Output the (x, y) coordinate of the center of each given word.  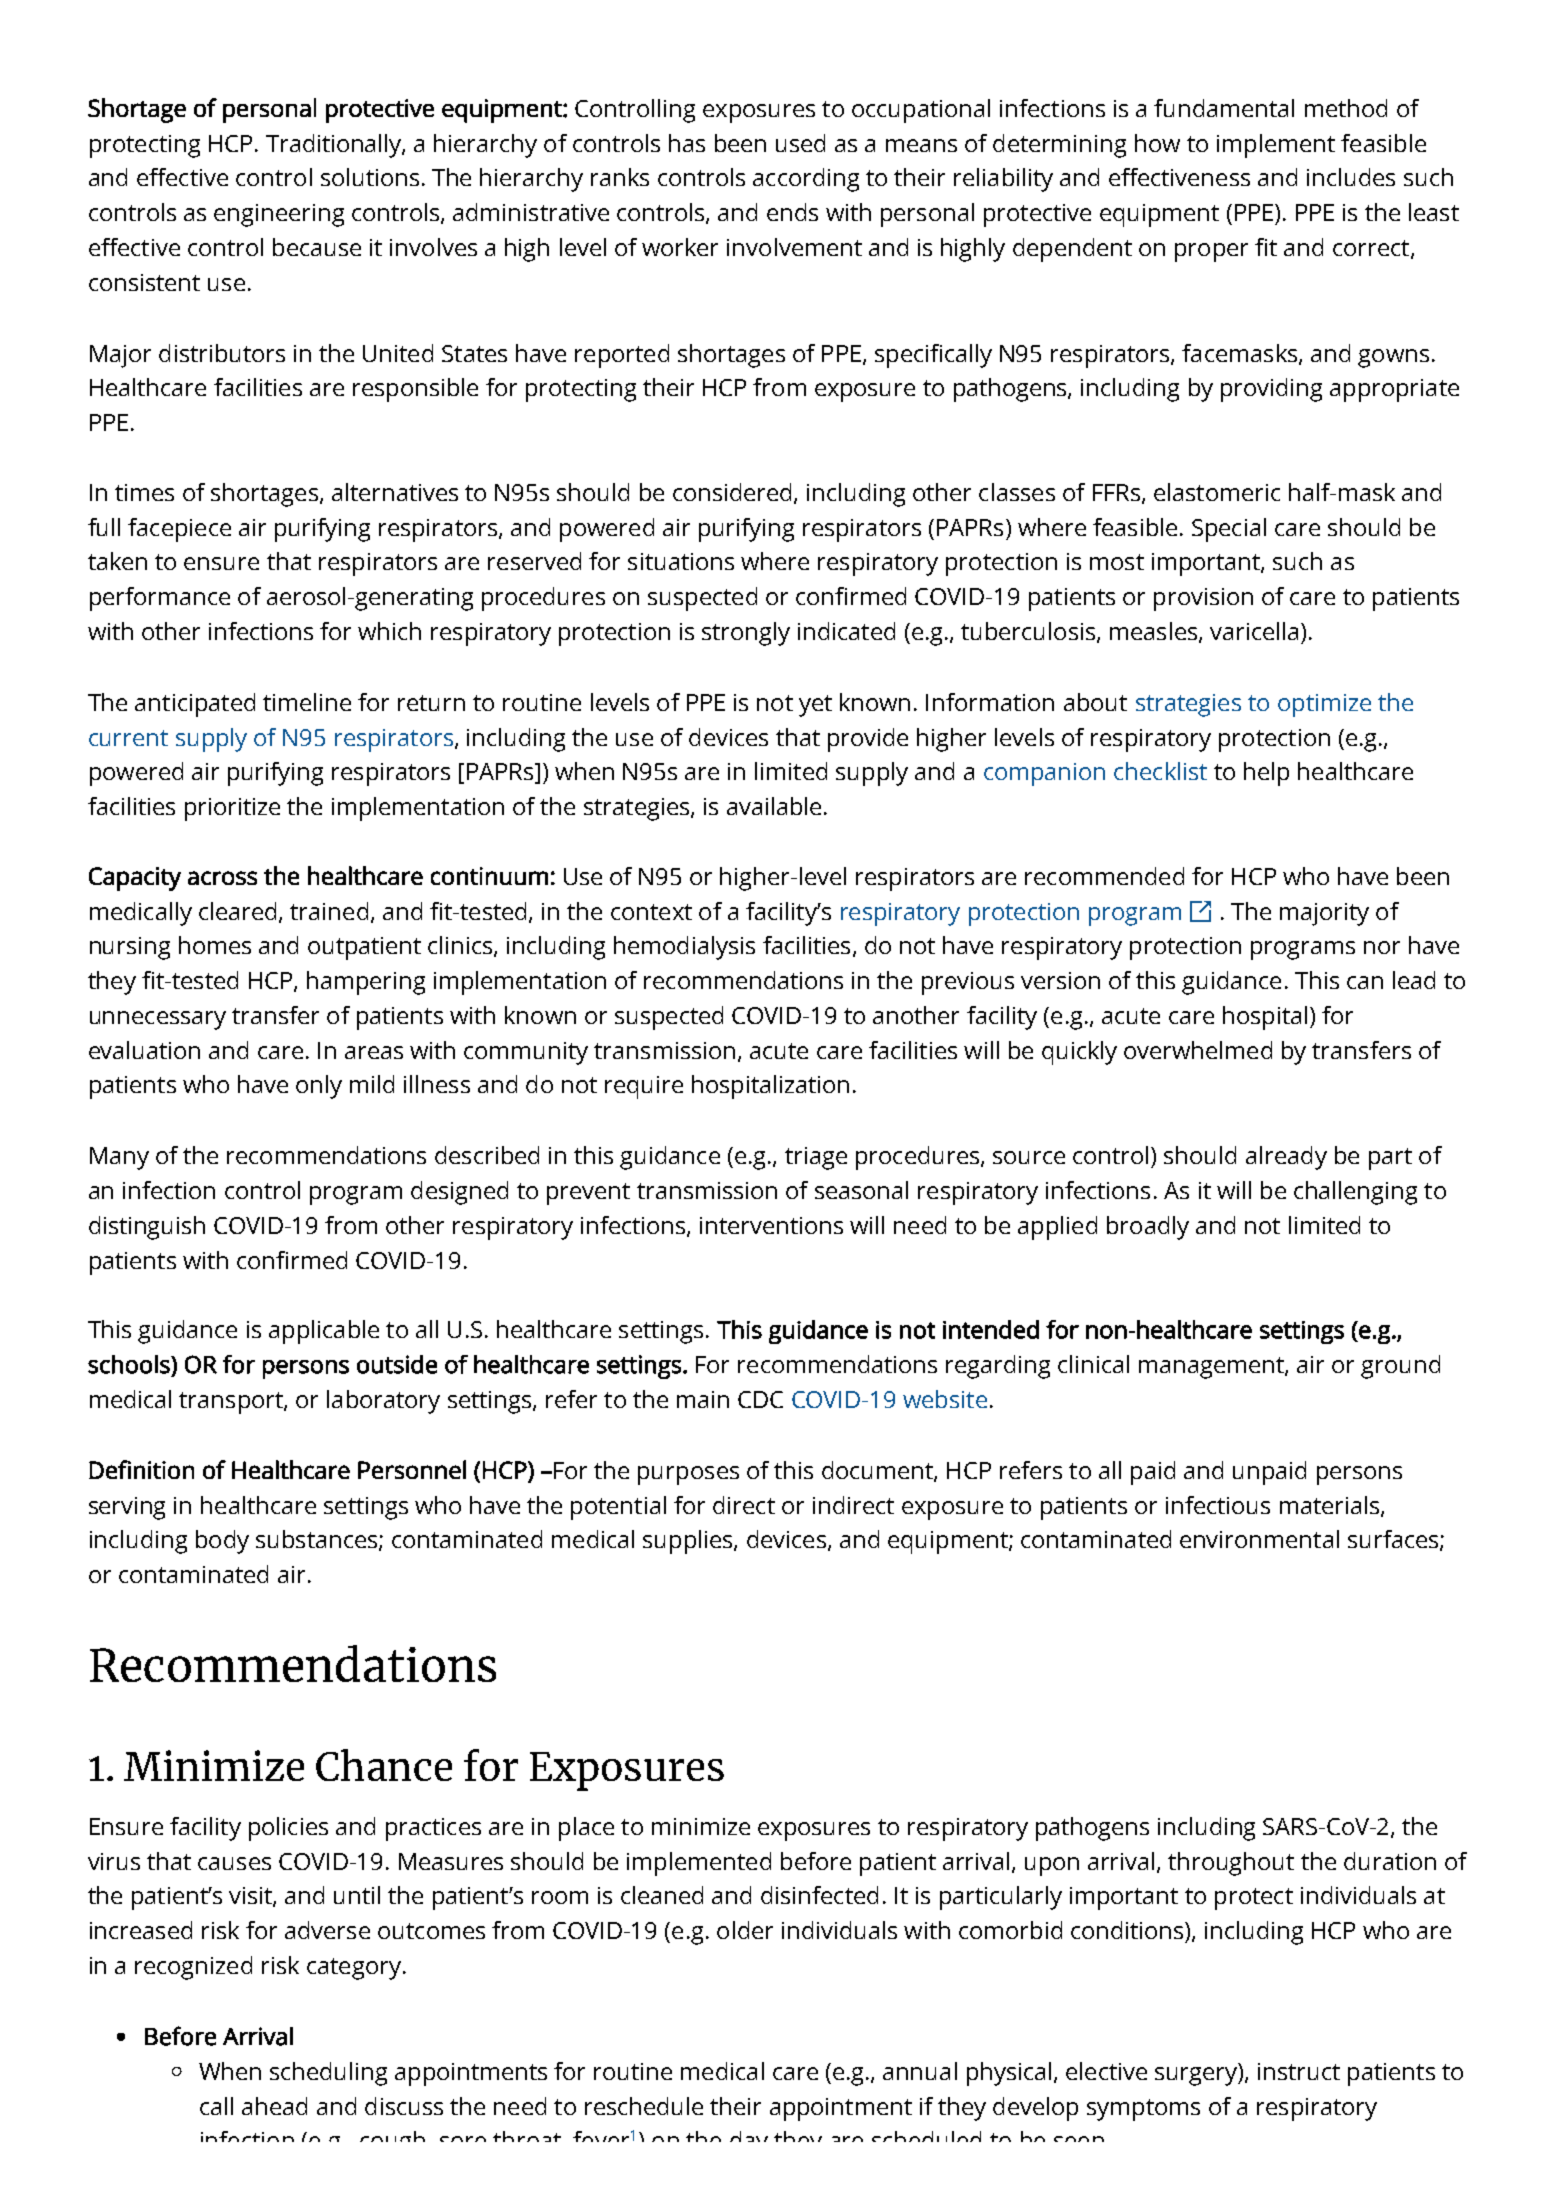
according (806, 180)
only (319, 1087)
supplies (689, 1542)
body (222, 1542)
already (1286, 1158)
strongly (746, 634)
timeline (307, 702)
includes (1351, 177)
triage (816, 1158)
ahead (274, 2106)
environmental (1259, 1539)
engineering (279, 215)
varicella (1254, 631)
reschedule (644, 2106)
